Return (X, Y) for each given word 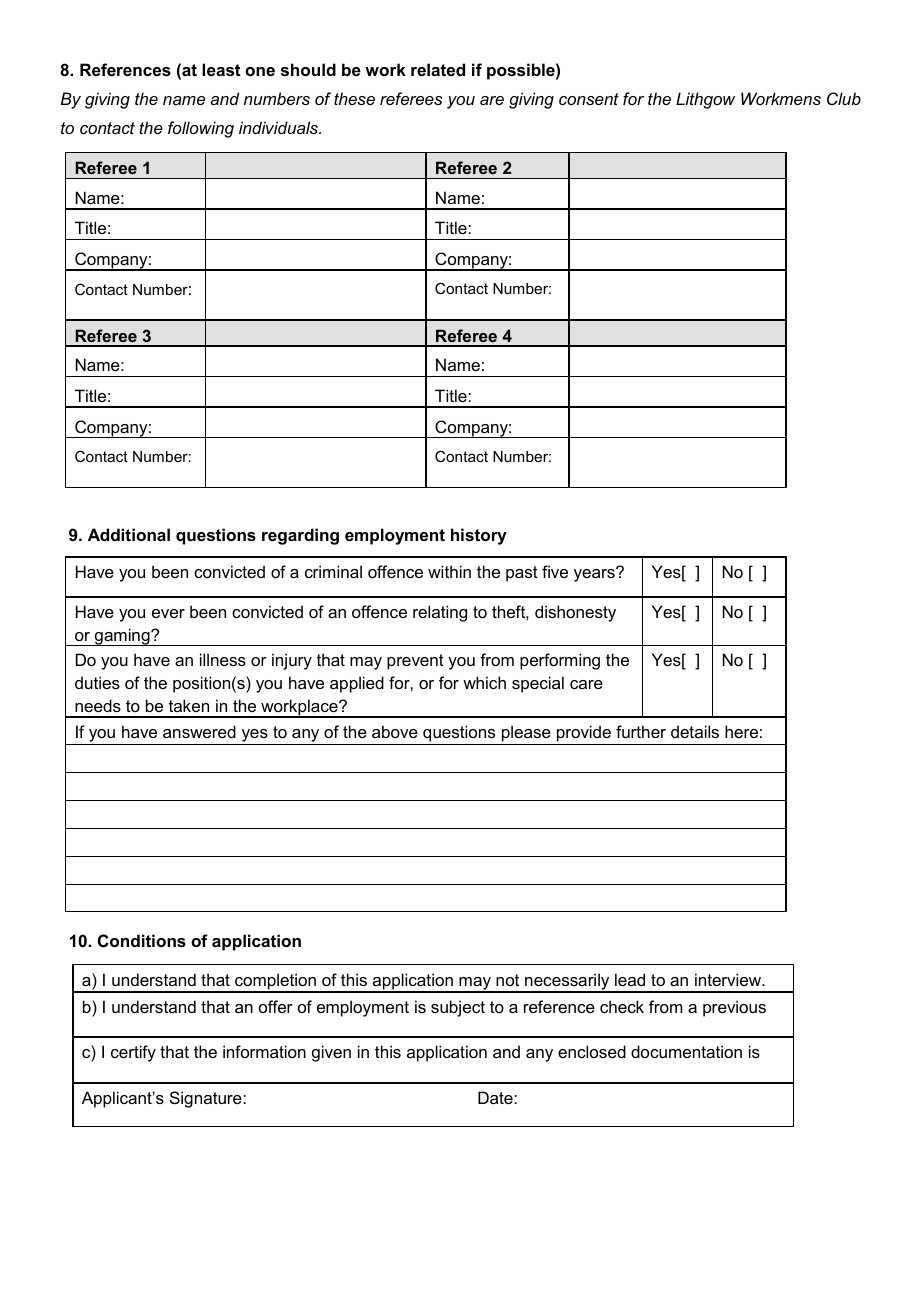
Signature (207, 1099)
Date (496, 1097)
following (201, 129)
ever (168, 613)
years (595, 574)
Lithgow (705, 100)
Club (844, 98)
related (438, 69)
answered (199, 731)
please (526, 733)
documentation (686, 1051)
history (479, 536)
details (695, 731)
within (449, 571)
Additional (129, 534)
